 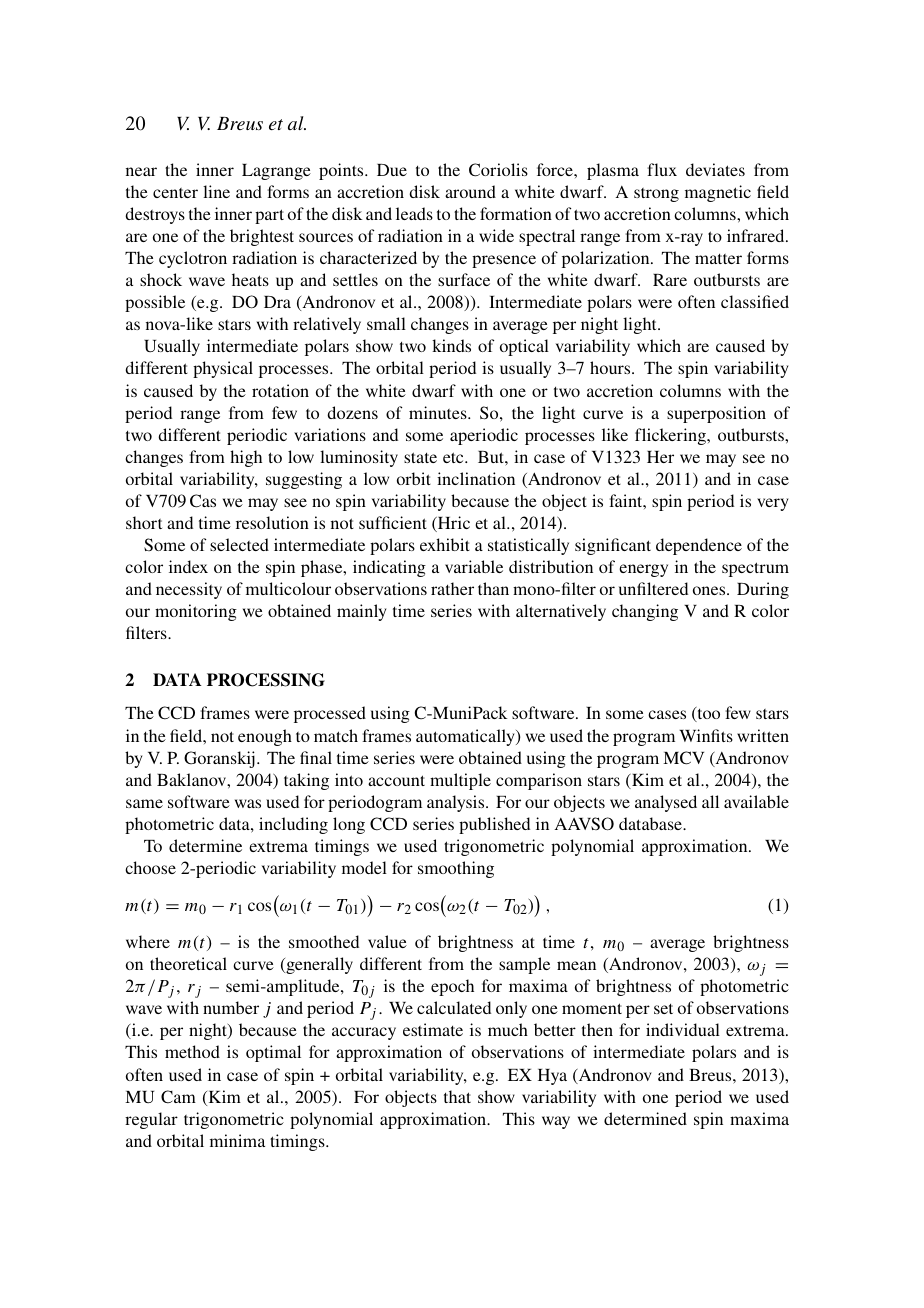 I want to click on PROCESSING, so click(x=266, y=680).
